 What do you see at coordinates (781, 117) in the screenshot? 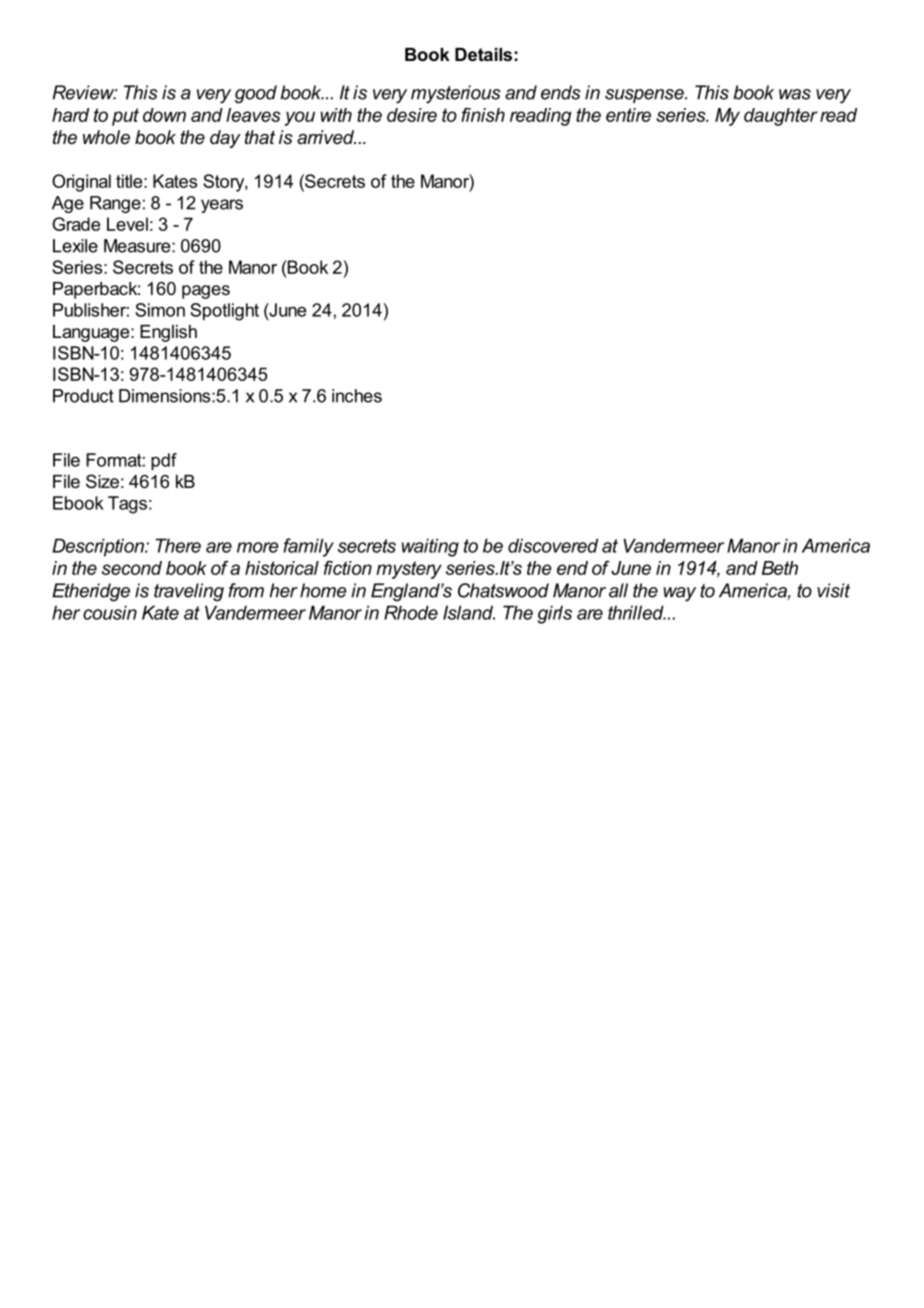
I see `daughter` at bounding box center [781, 117].
